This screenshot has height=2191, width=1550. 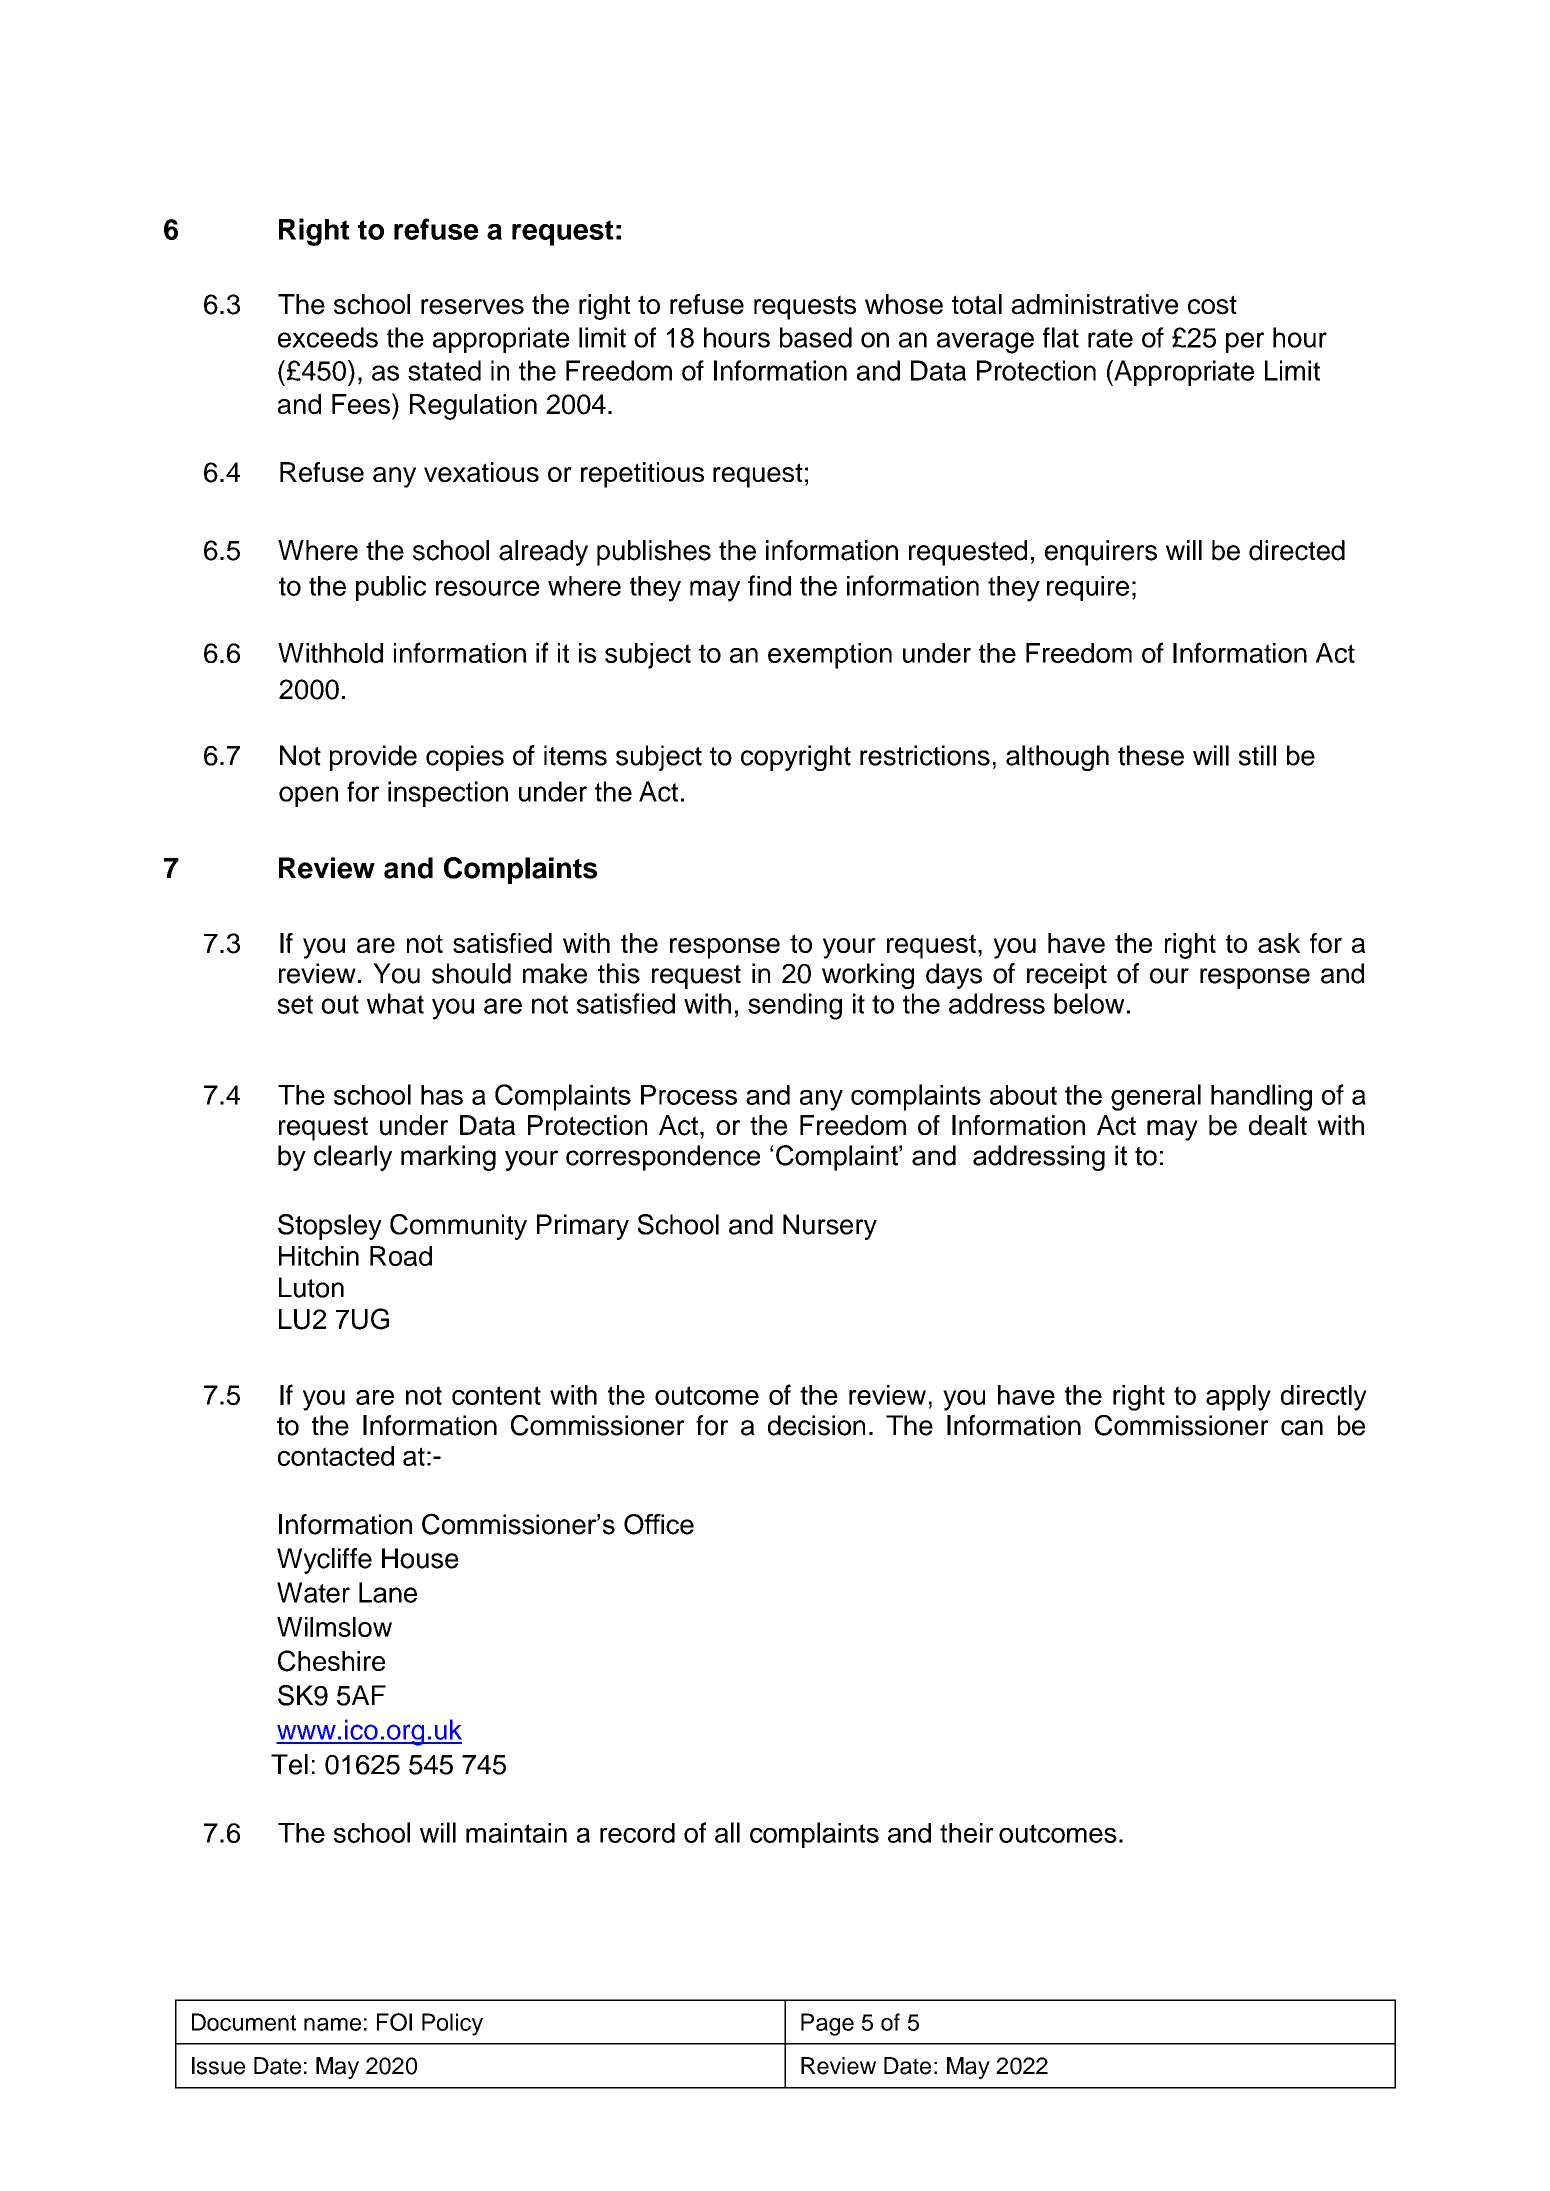 What do you see at coordinates (328, 337) in the screenshot?
I see `exceeds` at bounding box center [328, 337].
